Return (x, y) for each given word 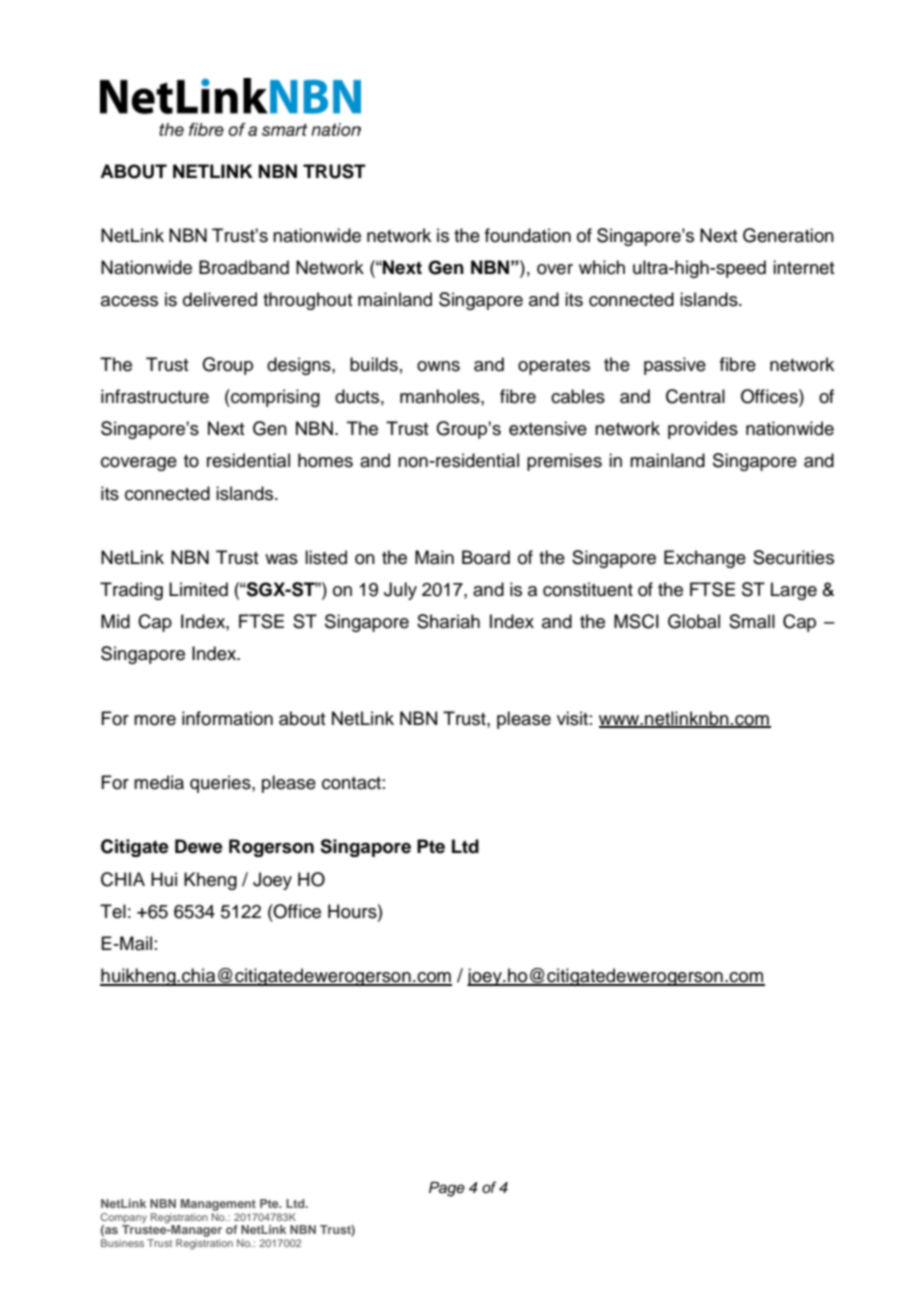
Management (218, 1205)
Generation (788, 235)
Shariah (448, 621)
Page (447, 1189)
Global (694, 621)
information (227, 718)
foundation (528, 235)
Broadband (244, 267)
